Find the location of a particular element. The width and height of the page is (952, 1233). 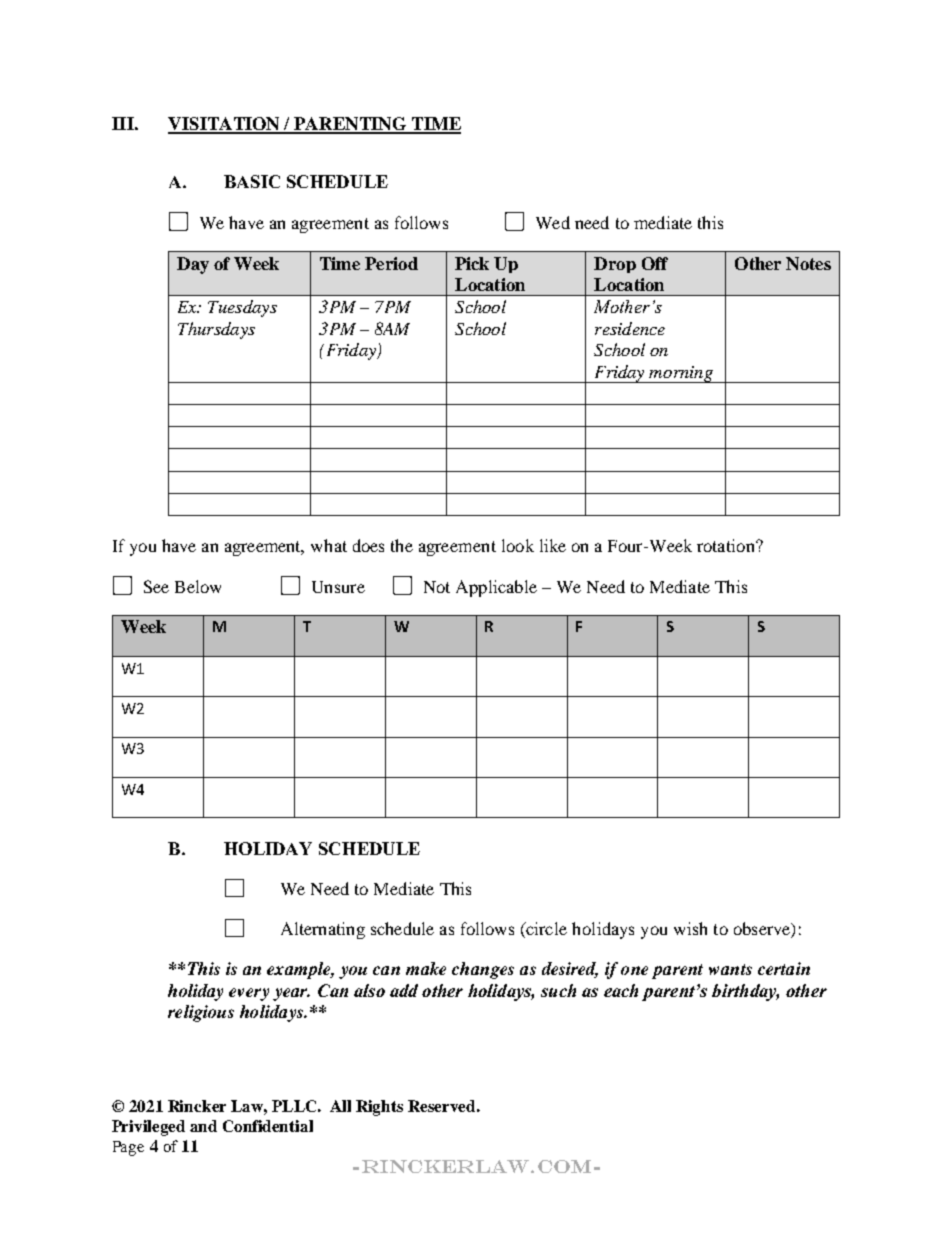

Pick is located at coordinates (472, 263).
